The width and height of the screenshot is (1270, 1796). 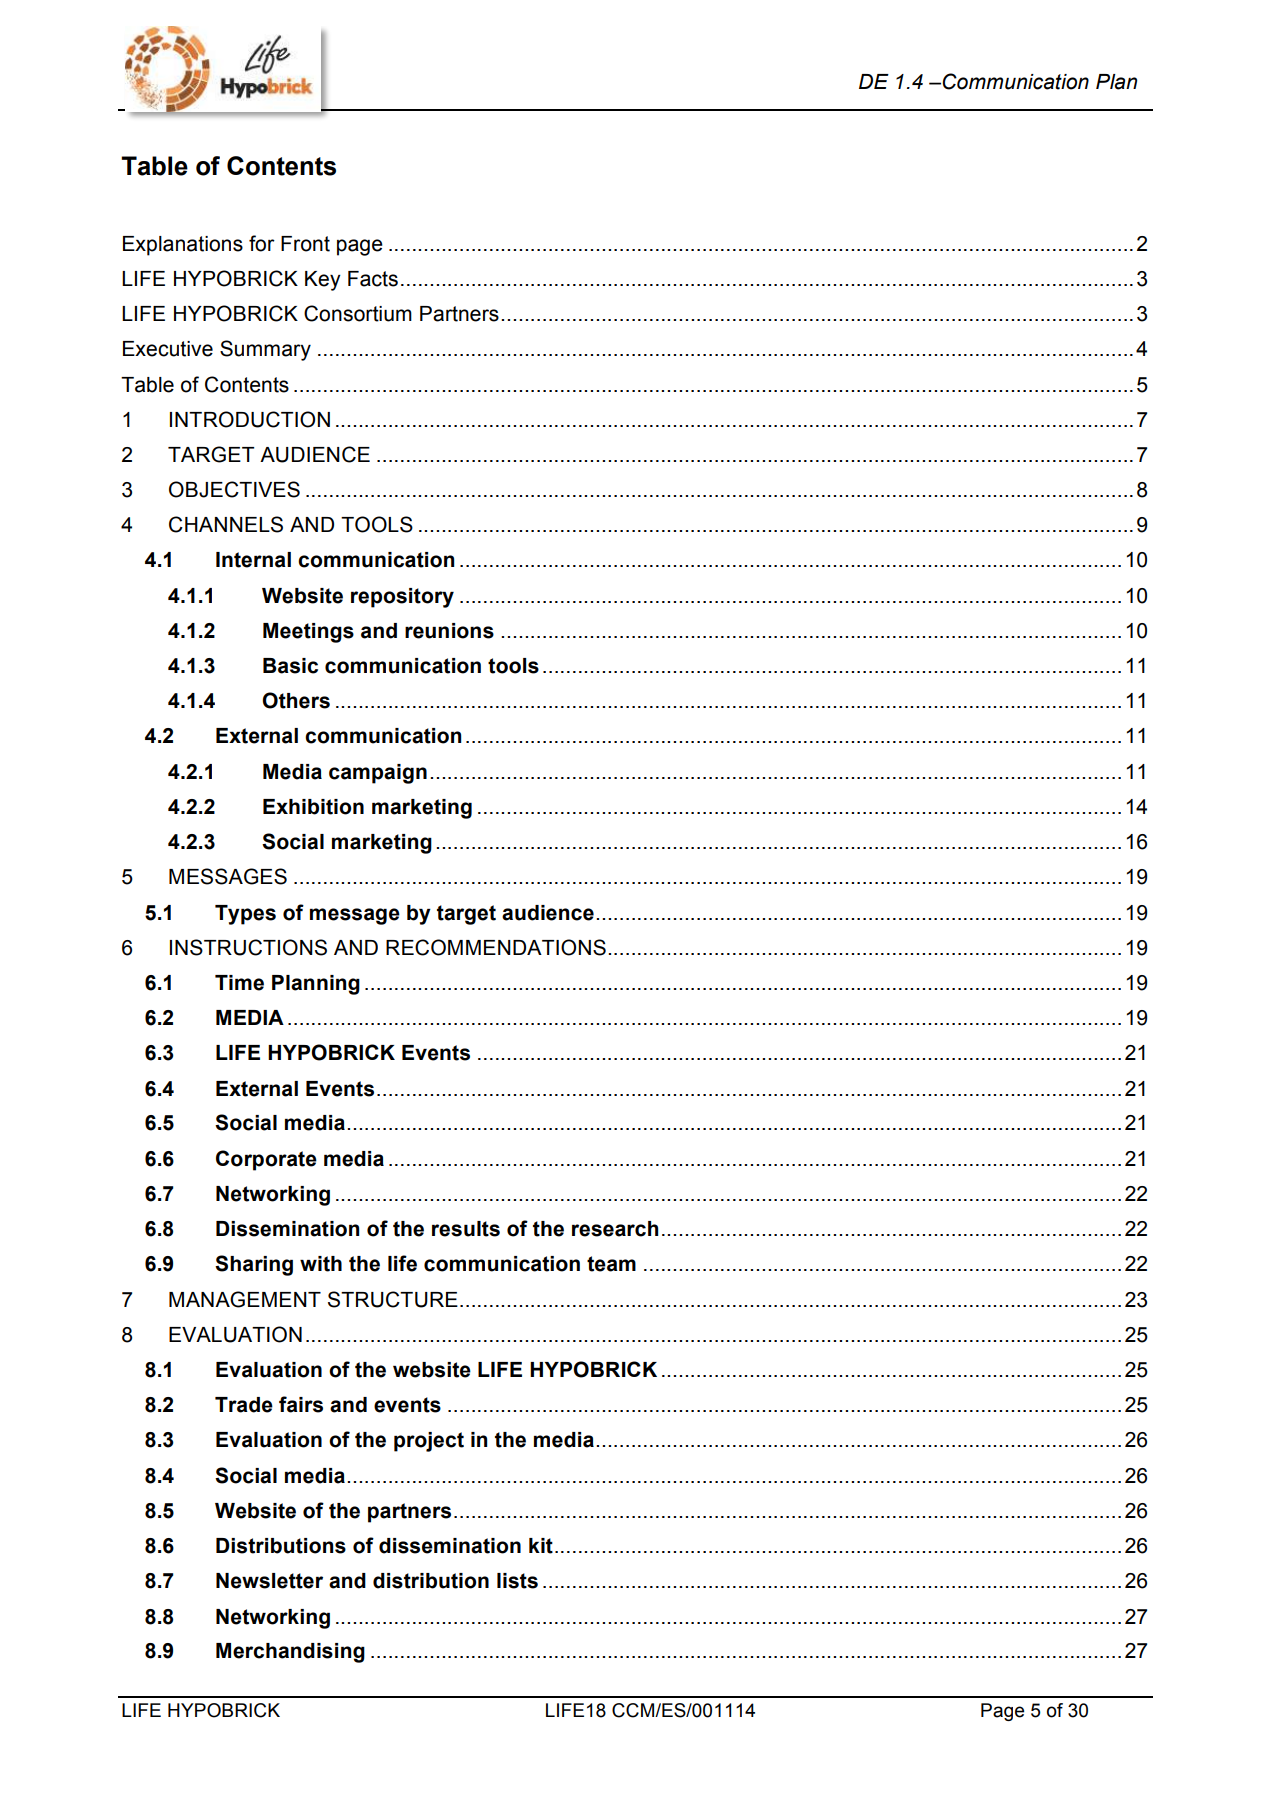 I want to click on Exhibition, so click(x=313, y=807).
